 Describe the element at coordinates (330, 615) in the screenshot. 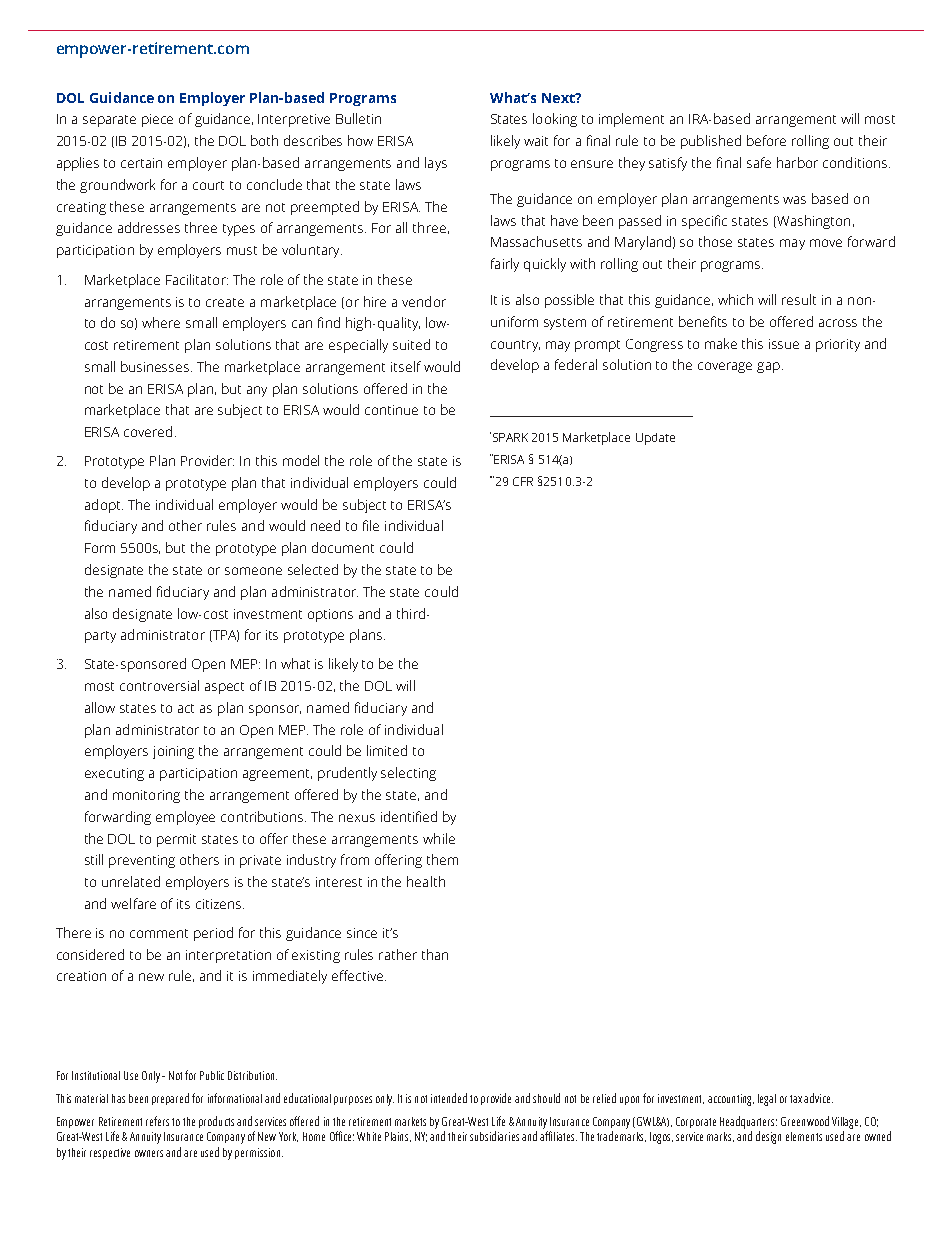

I see `options` at that location.
